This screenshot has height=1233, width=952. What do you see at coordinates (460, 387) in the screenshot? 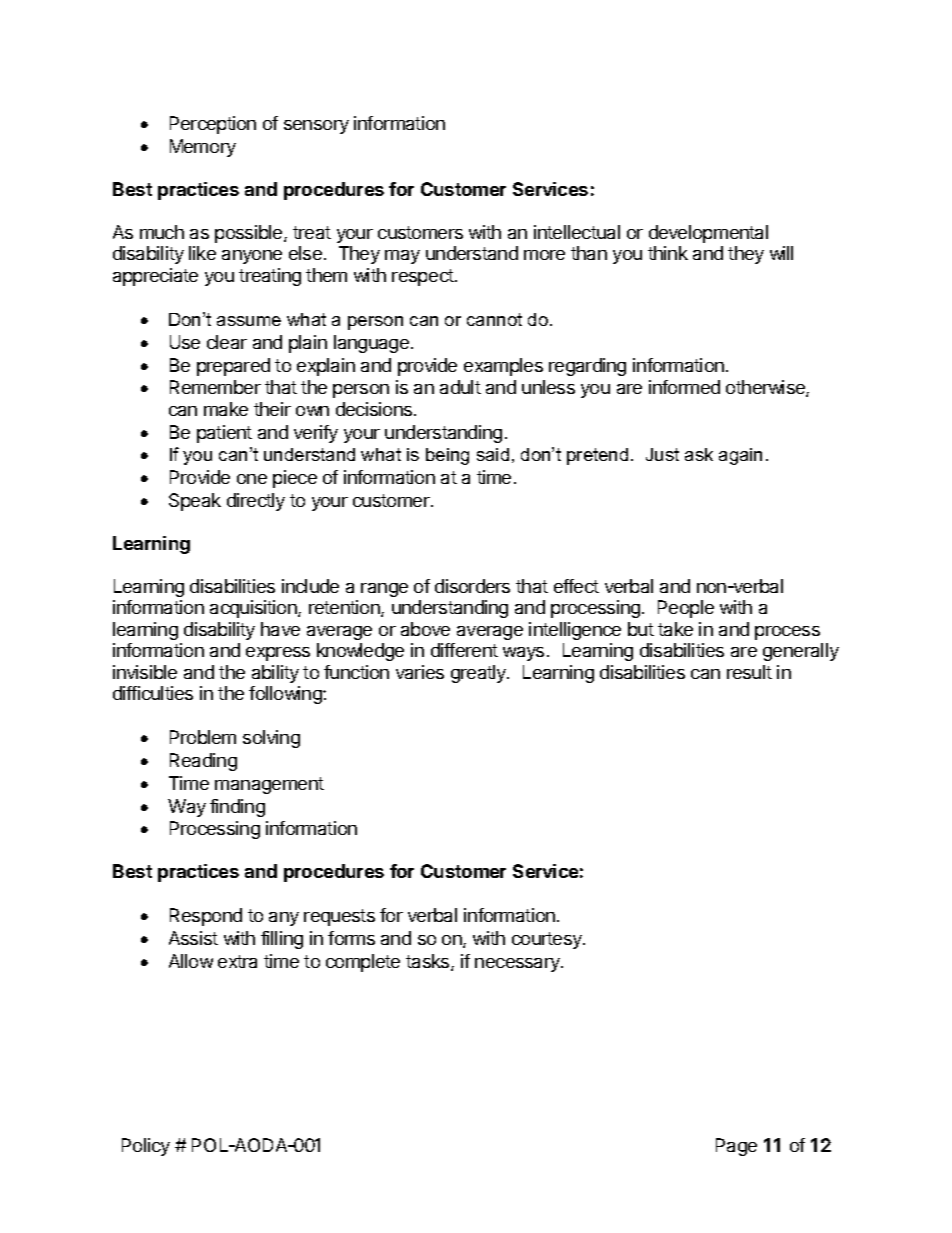
I see `adult` at bounding box center [460, 387].
